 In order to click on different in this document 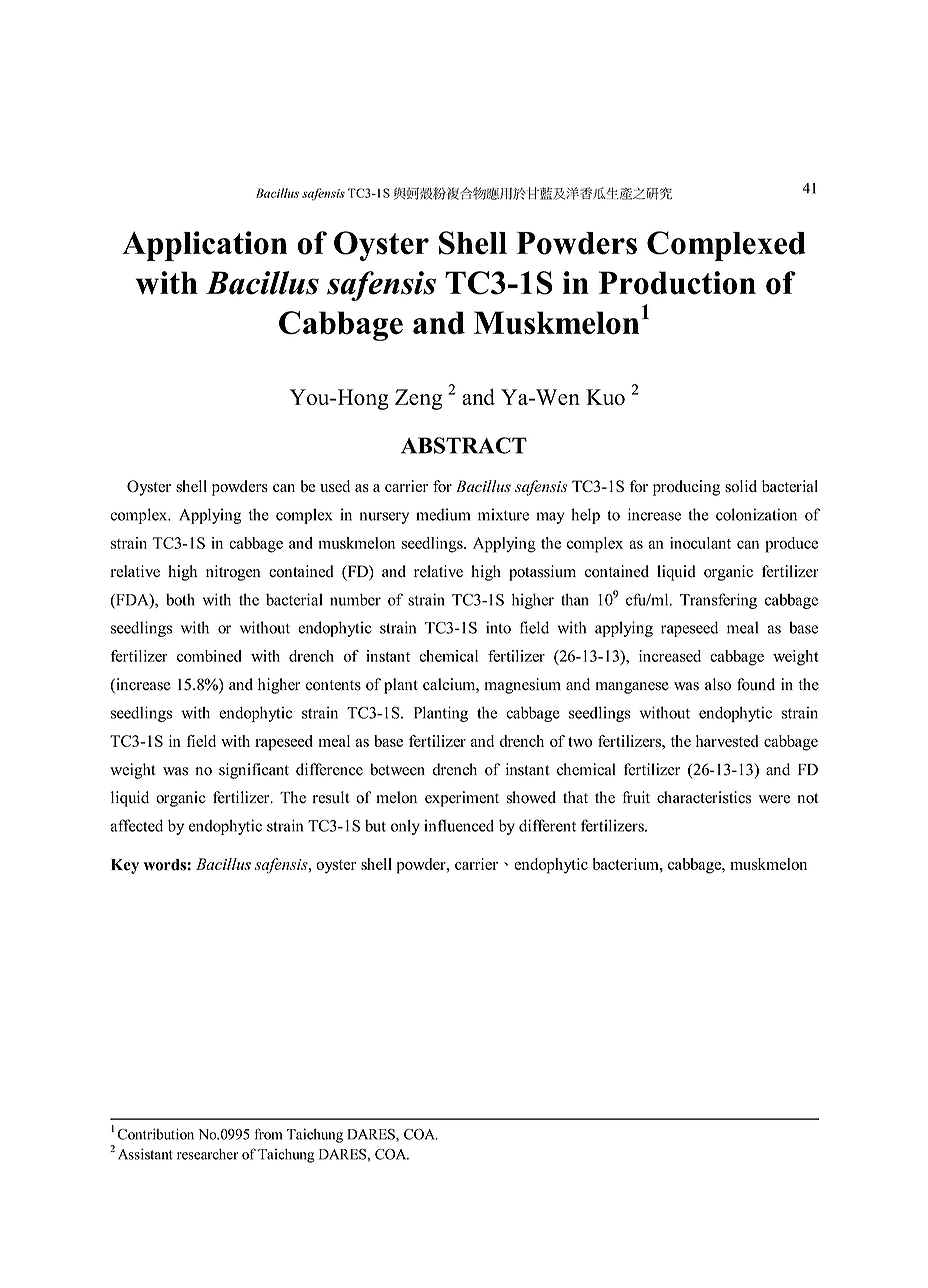, I will do `click(547, 825)`.
